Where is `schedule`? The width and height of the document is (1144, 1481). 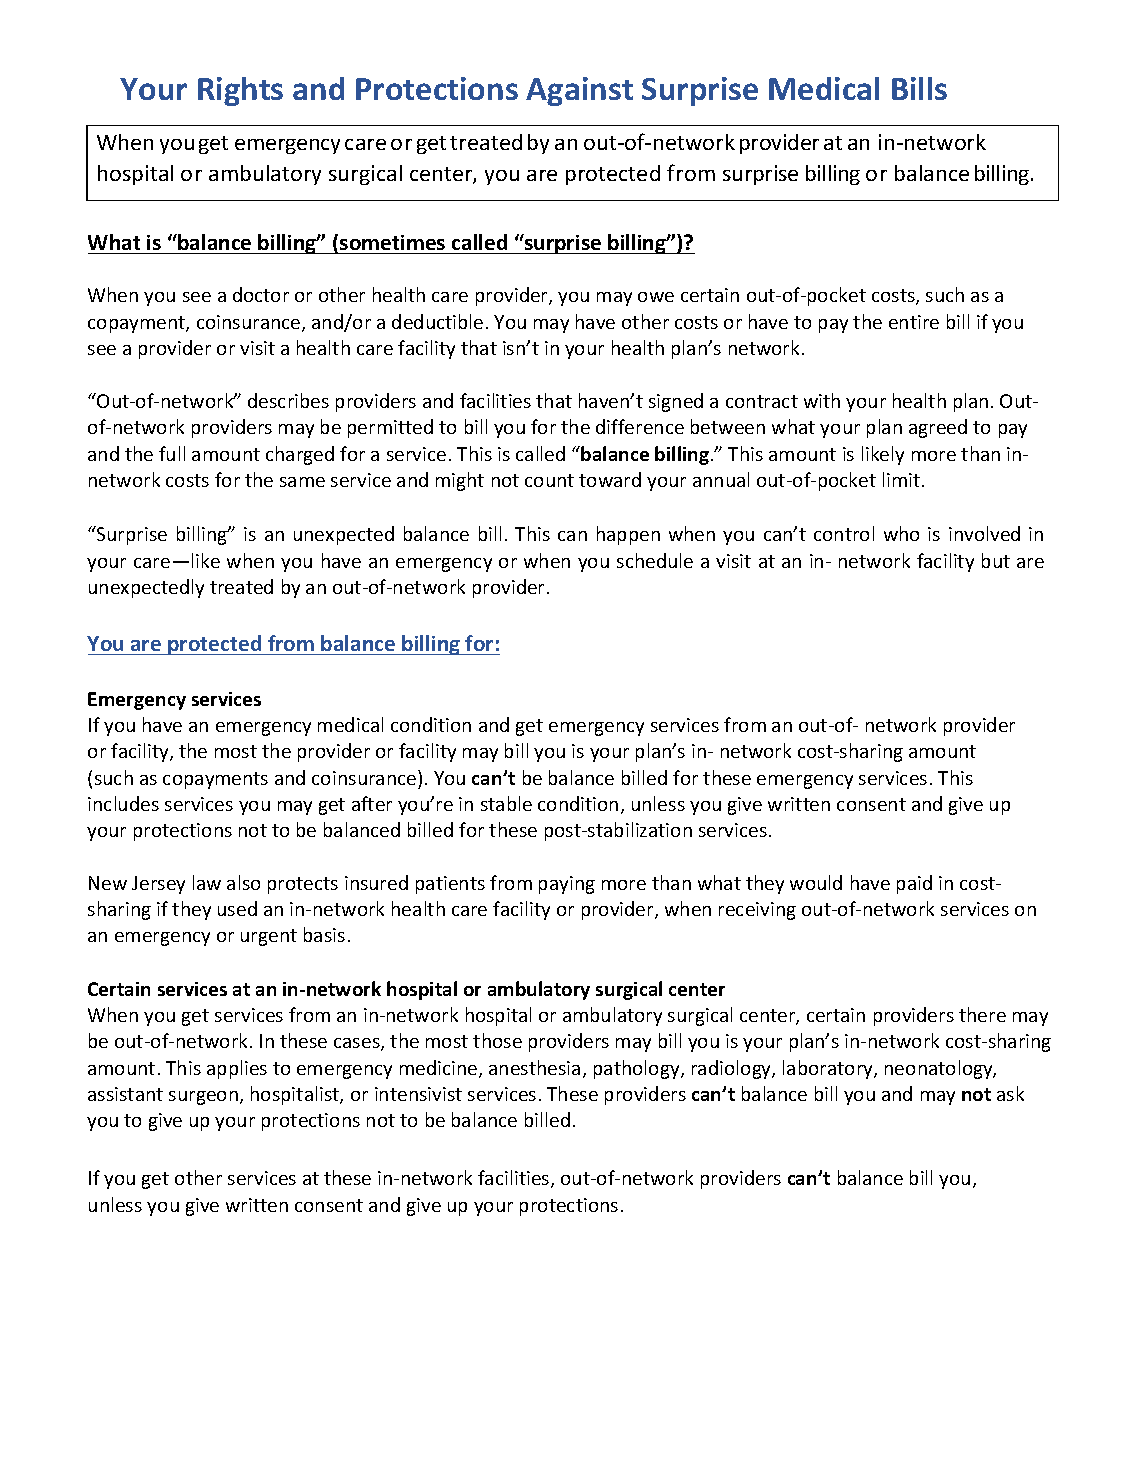 schedule is located at coordinates (655, 560).
